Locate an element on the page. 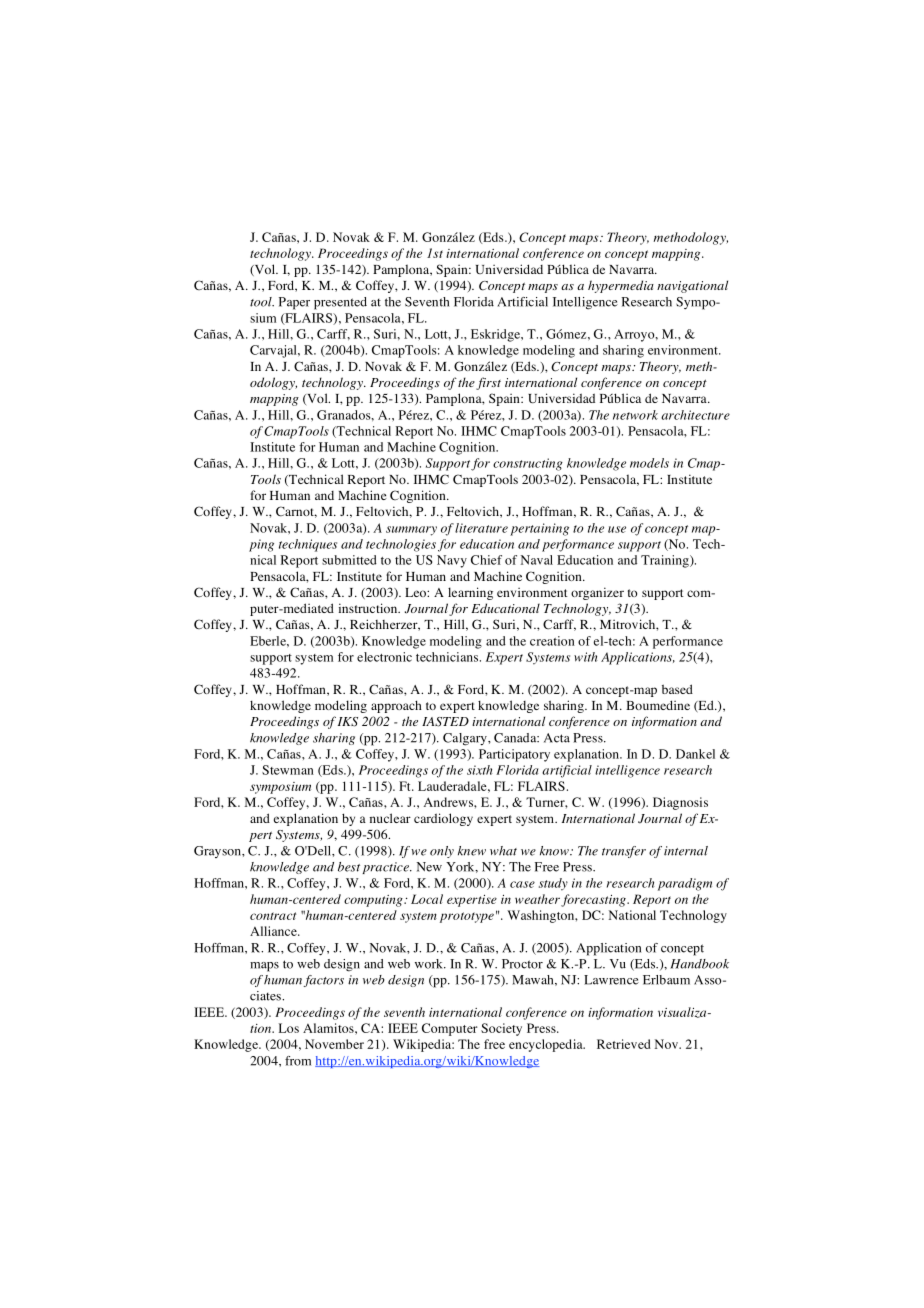 This document has width=924, height=1308. IKS is located at coordinates (348, 722).
